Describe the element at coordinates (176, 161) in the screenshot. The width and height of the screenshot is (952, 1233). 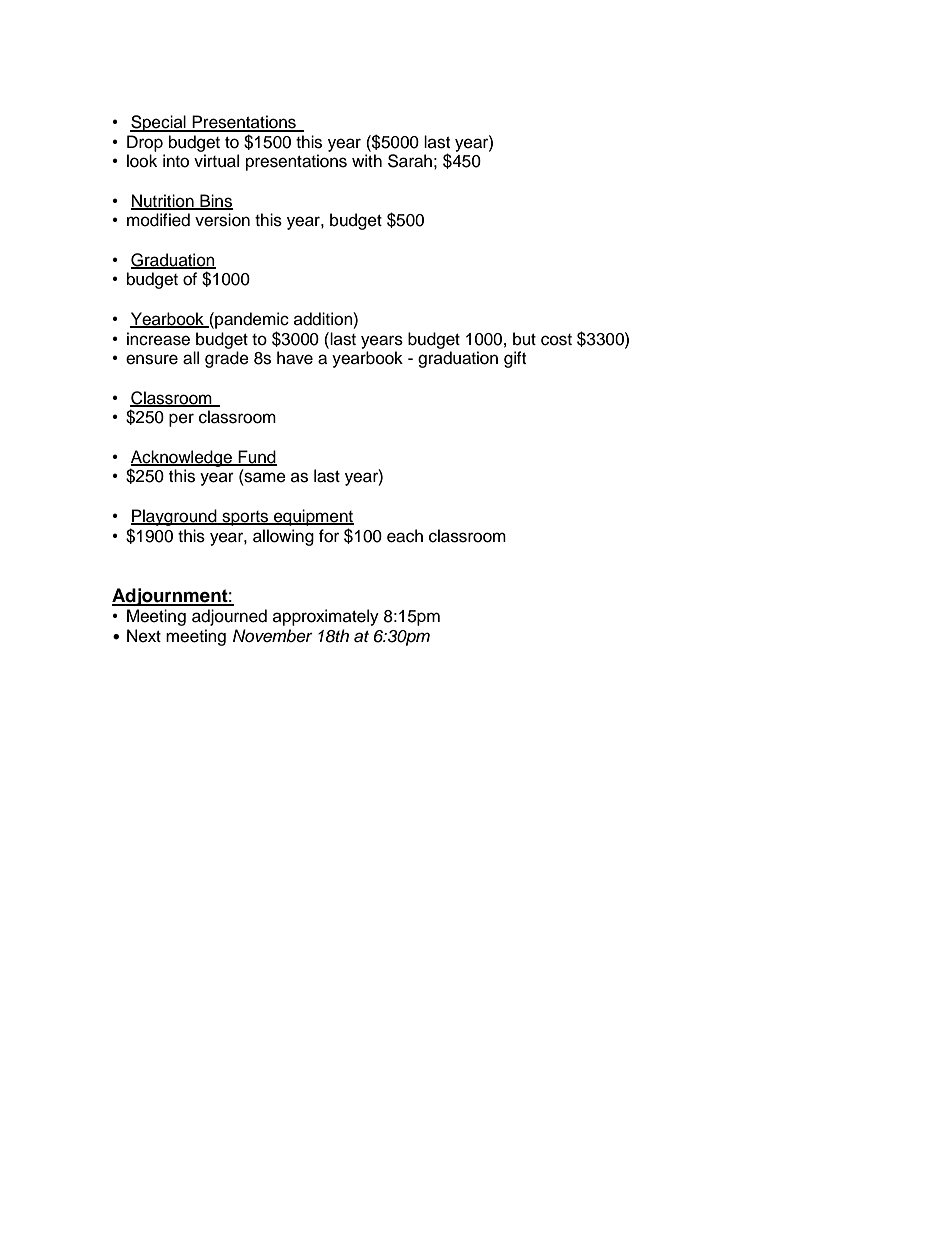
I see `into` at that location.
